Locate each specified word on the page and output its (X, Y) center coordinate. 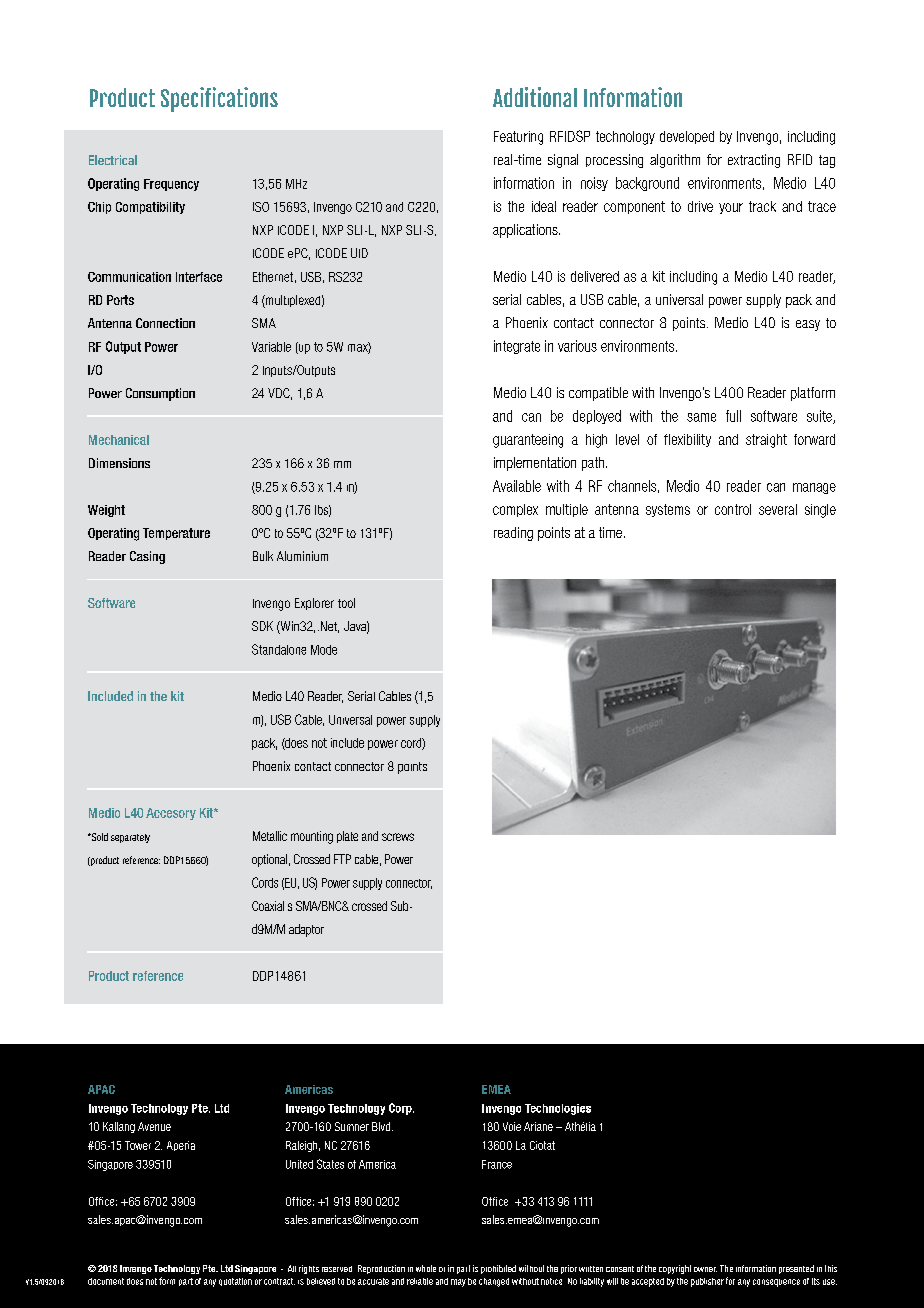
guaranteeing (528, 441)
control (733, 509)
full (733, 416)
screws (398, 837)
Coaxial (268, 906)
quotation (235, 1282)
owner (705, 1269)
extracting (754, 161)
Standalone (279, 649)
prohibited (498, 1269)
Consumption (160, 394)
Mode (324, 650)
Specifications (219, 99)
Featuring (518, 138)
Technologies (558, 1109)
